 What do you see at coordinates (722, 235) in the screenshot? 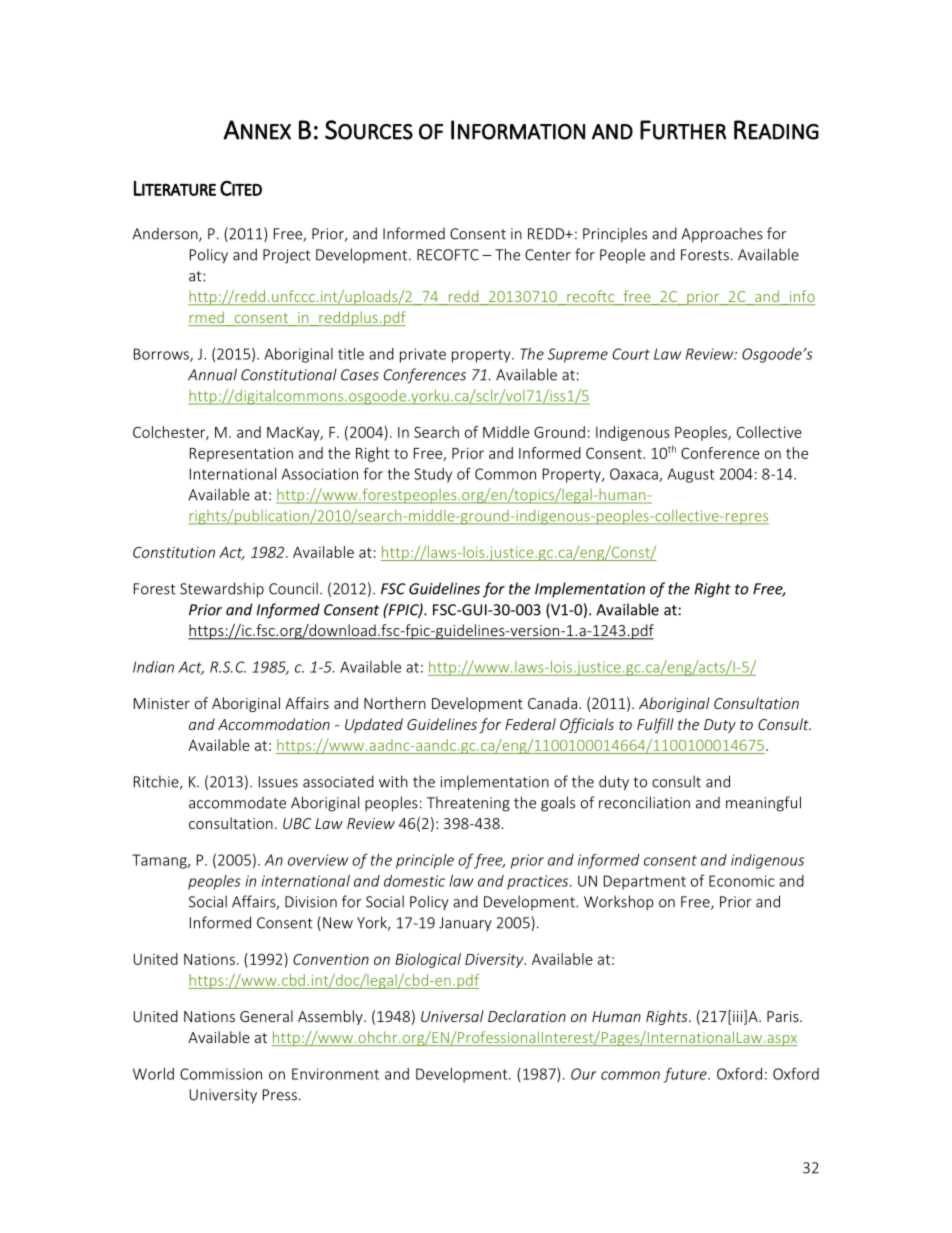
I see `Approaches` at bounding box center [722, 235].
